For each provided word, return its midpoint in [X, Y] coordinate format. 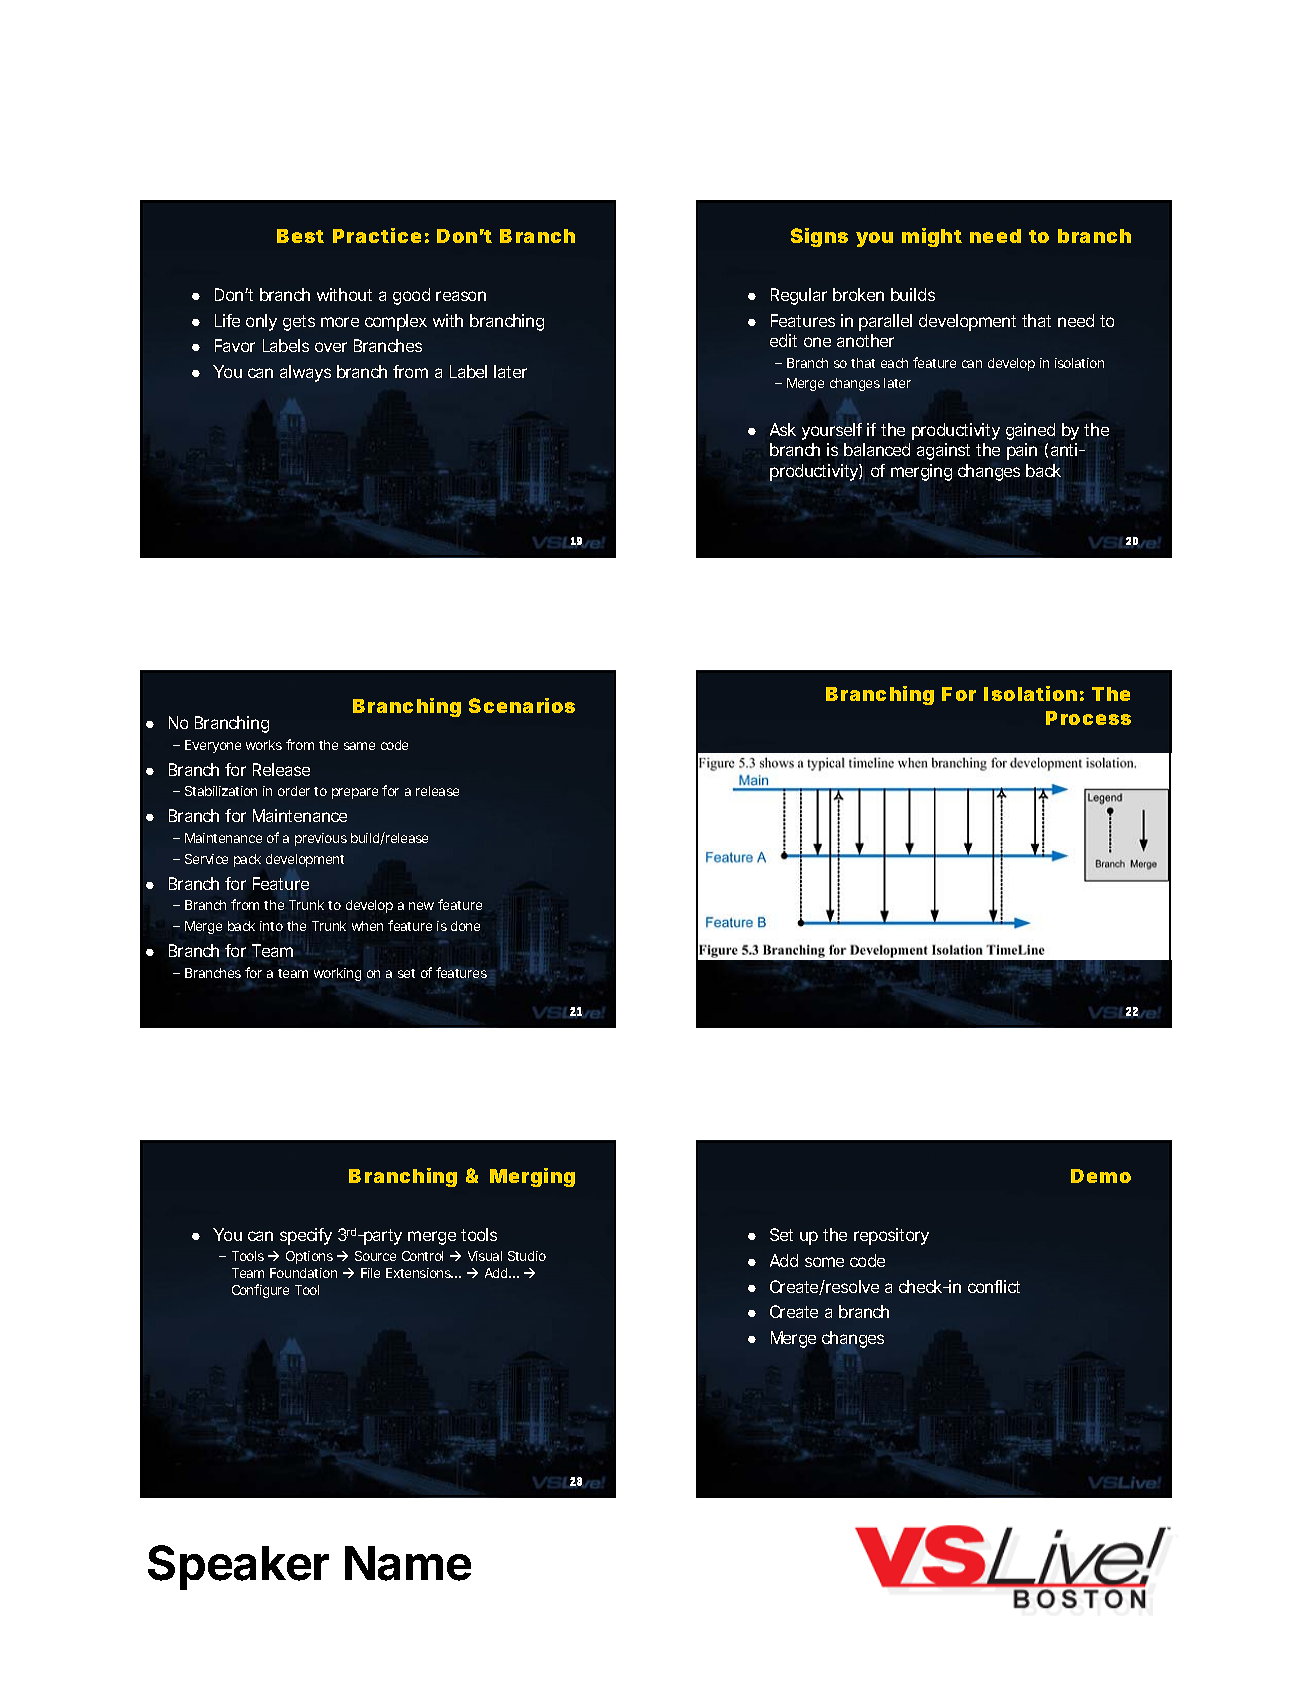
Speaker [238, 1567]
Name [408, 1563]
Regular [799, 296]
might [932, 237]
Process [1088, 718]
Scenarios [522, 705]
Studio [527, 1256]
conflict [994, 1286]
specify [306, 1236]
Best [300, 236]
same [359, 746]
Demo [1101, 1176]
